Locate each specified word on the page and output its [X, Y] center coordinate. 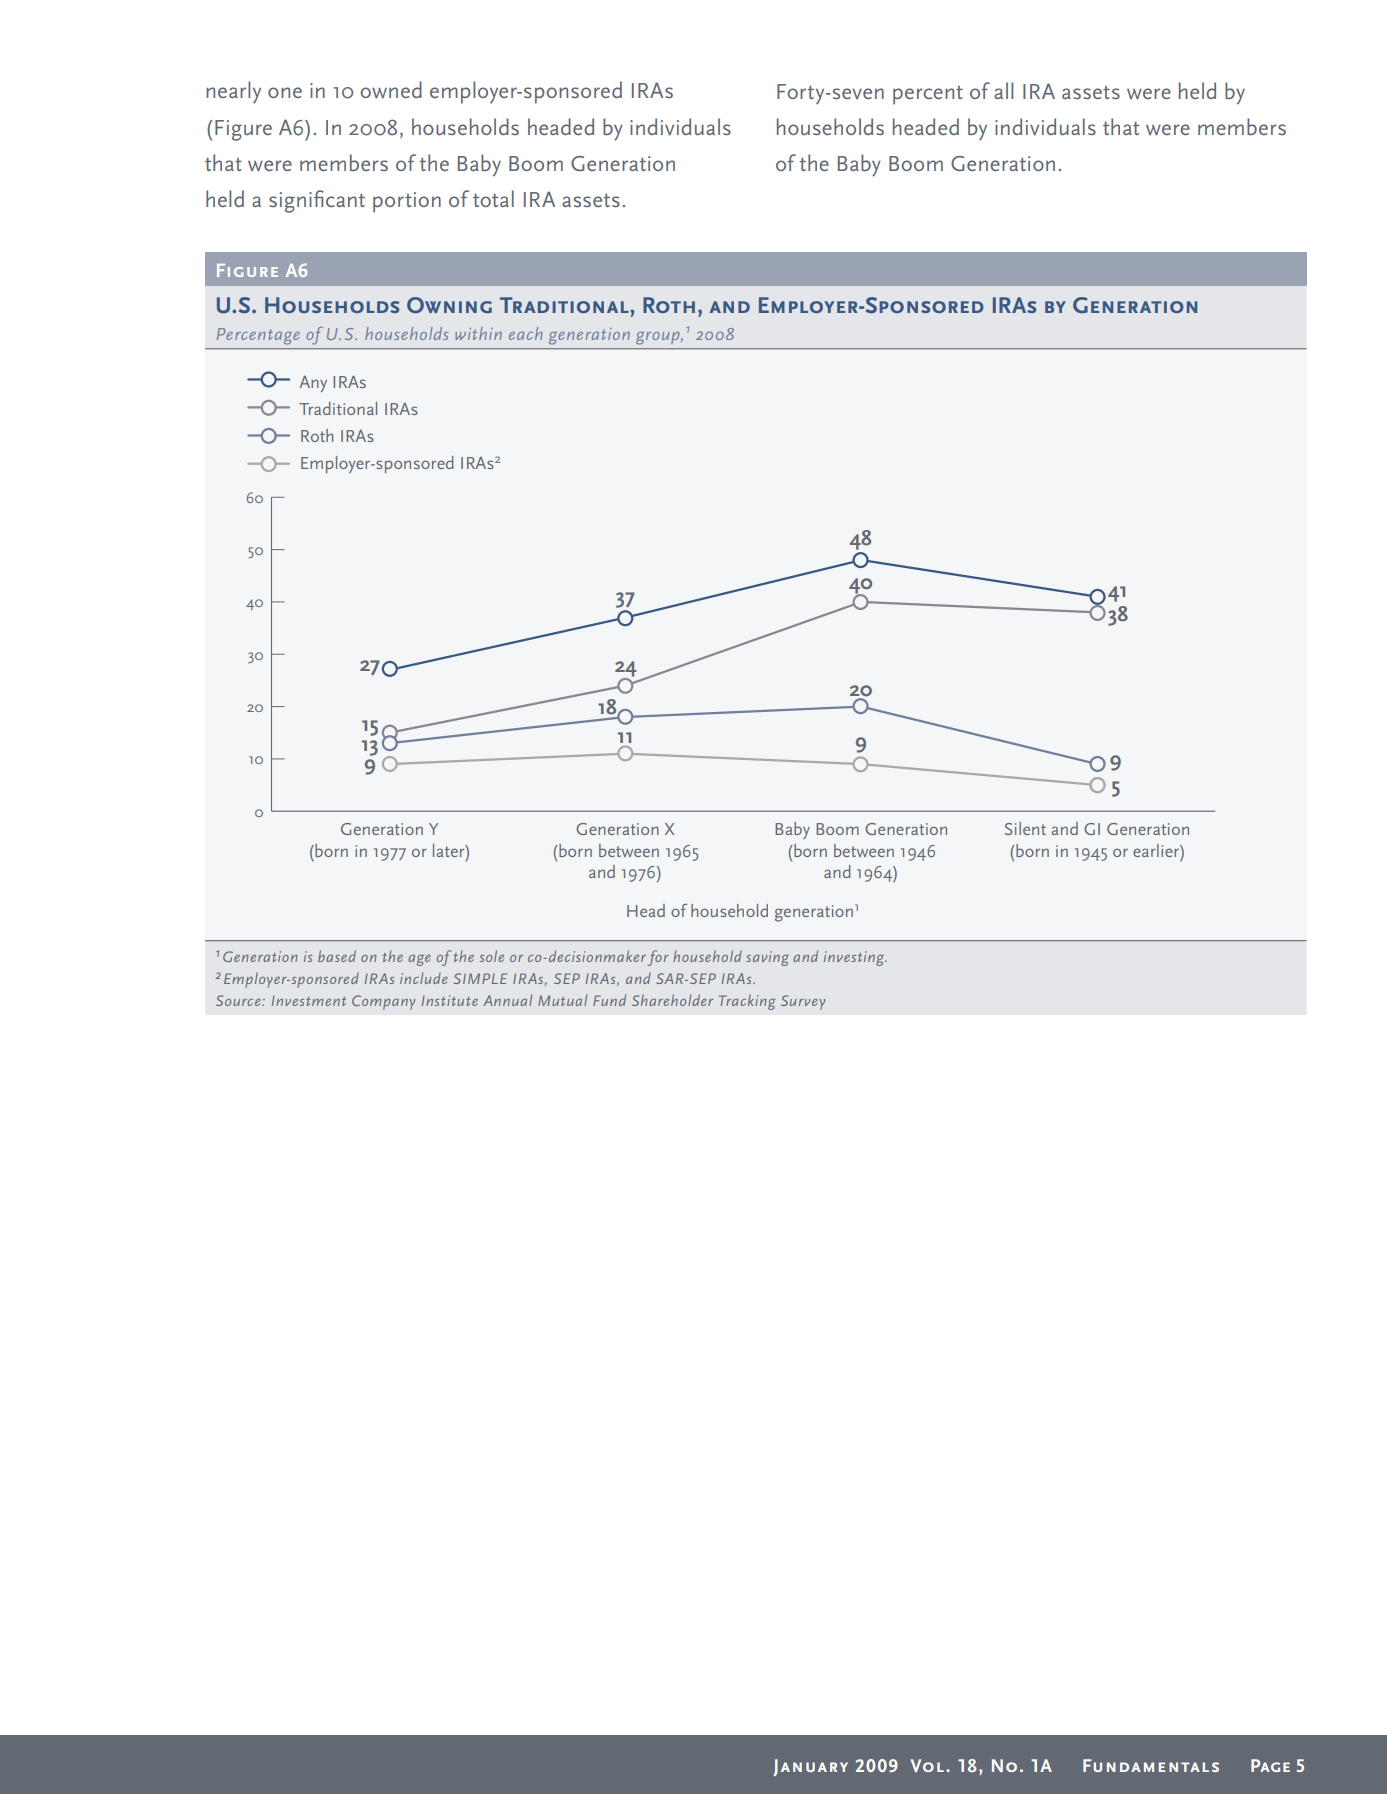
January [810, 1767]
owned [391, 89]
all [1003, 90]
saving [767, 958]
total [493, 198]
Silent [1025, 828]
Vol [927, 1766]
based [337, 956]
